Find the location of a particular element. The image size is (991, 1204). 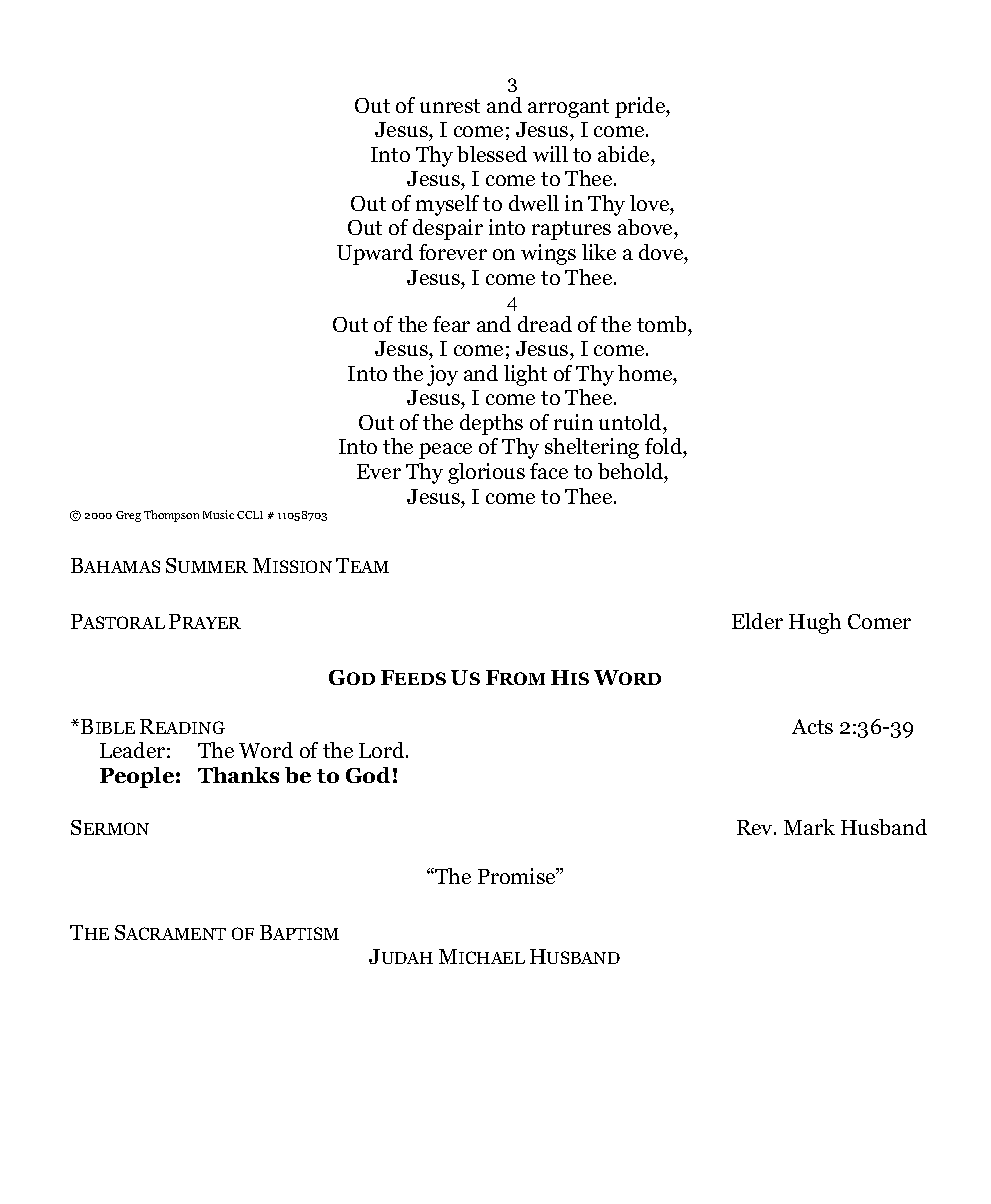

tomb is located at coordinates (663, 324).
